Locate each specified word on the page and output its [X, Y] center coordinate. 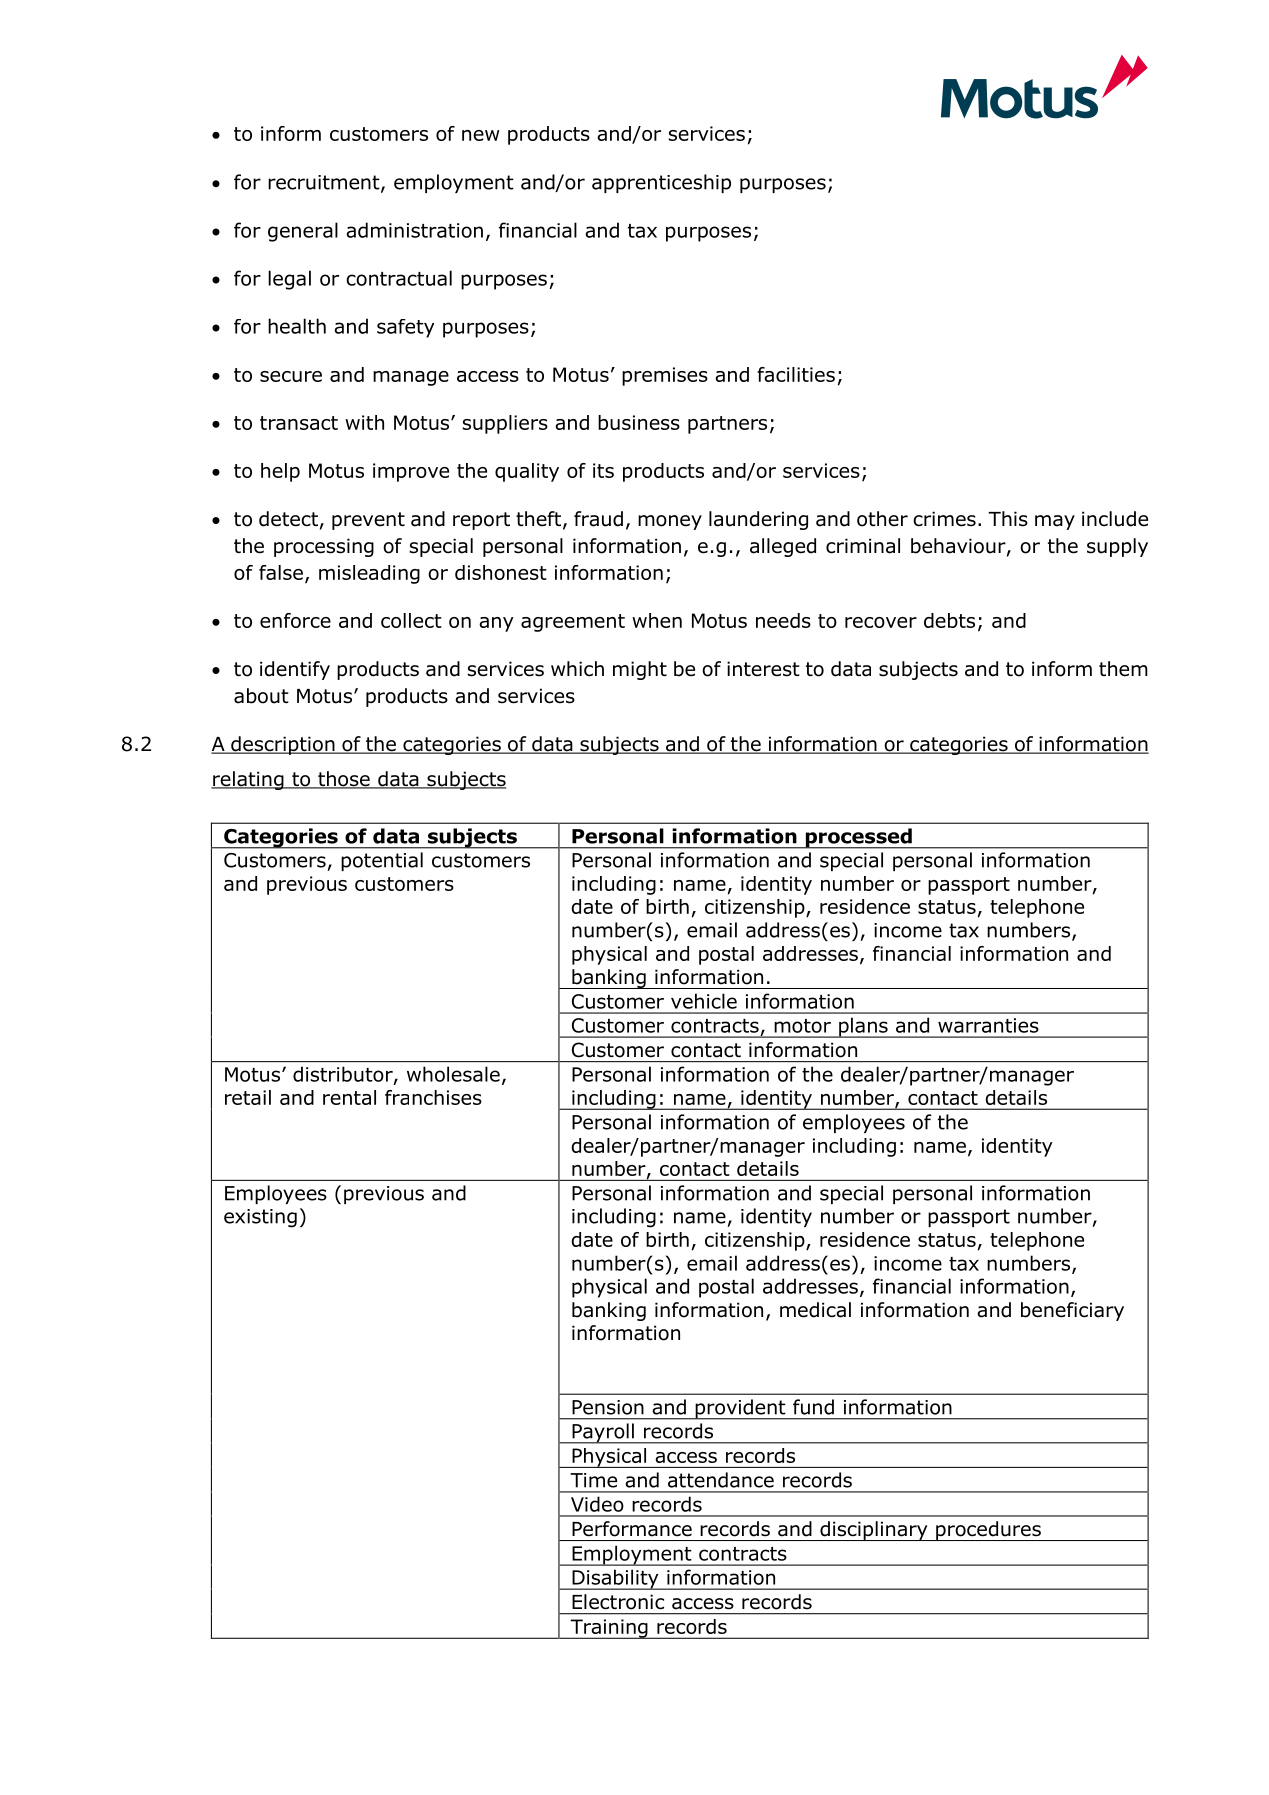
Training [609, 1629]
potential [382, 861]
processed [858, 838]
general [303, 232]
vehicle [704, 1001]
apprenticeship [661, 183]
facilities [796, 374]
